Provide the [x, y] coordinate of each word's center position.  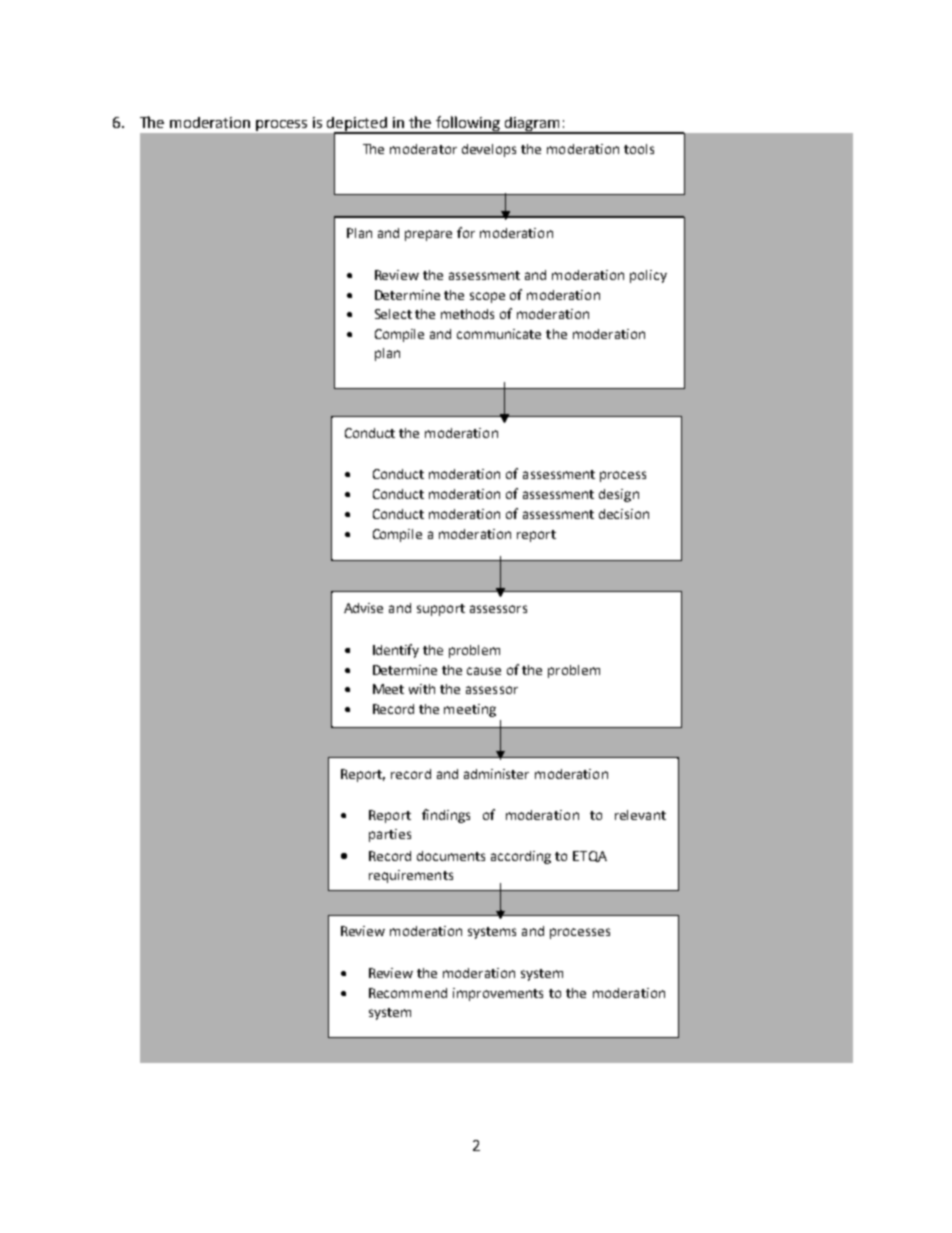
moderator [423, 149]
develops [489, 150]
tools [639, 149]
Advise [363, 608]
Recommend [408, 993]
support [441, 610]
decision [624, 514]
